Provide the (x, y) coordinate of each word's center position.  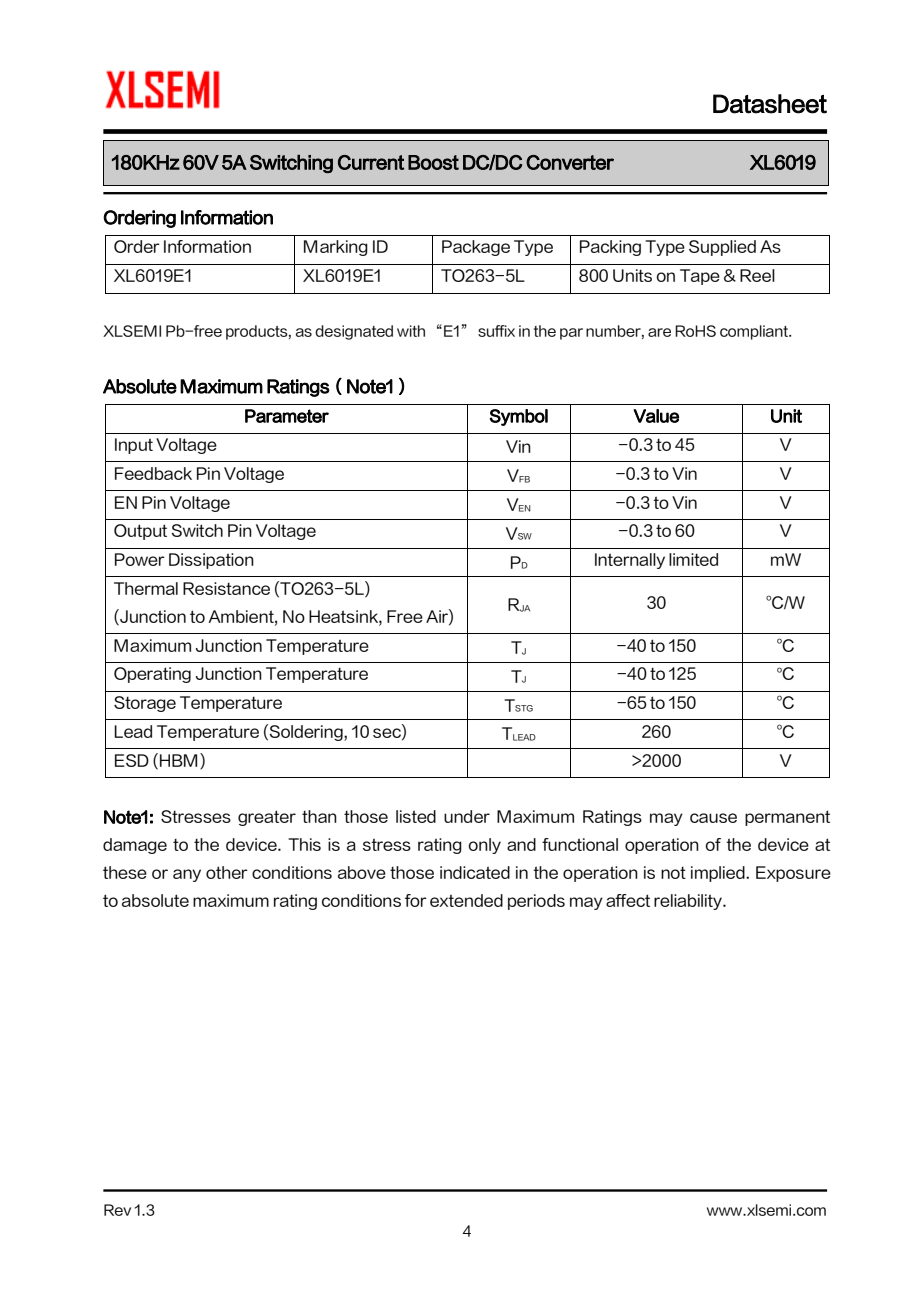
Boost (433, 162)
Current (371, 162)
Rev (117, 1210)
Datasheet (770, 104)
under (467, 816)
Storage (145, 704)
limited (693, 559)
